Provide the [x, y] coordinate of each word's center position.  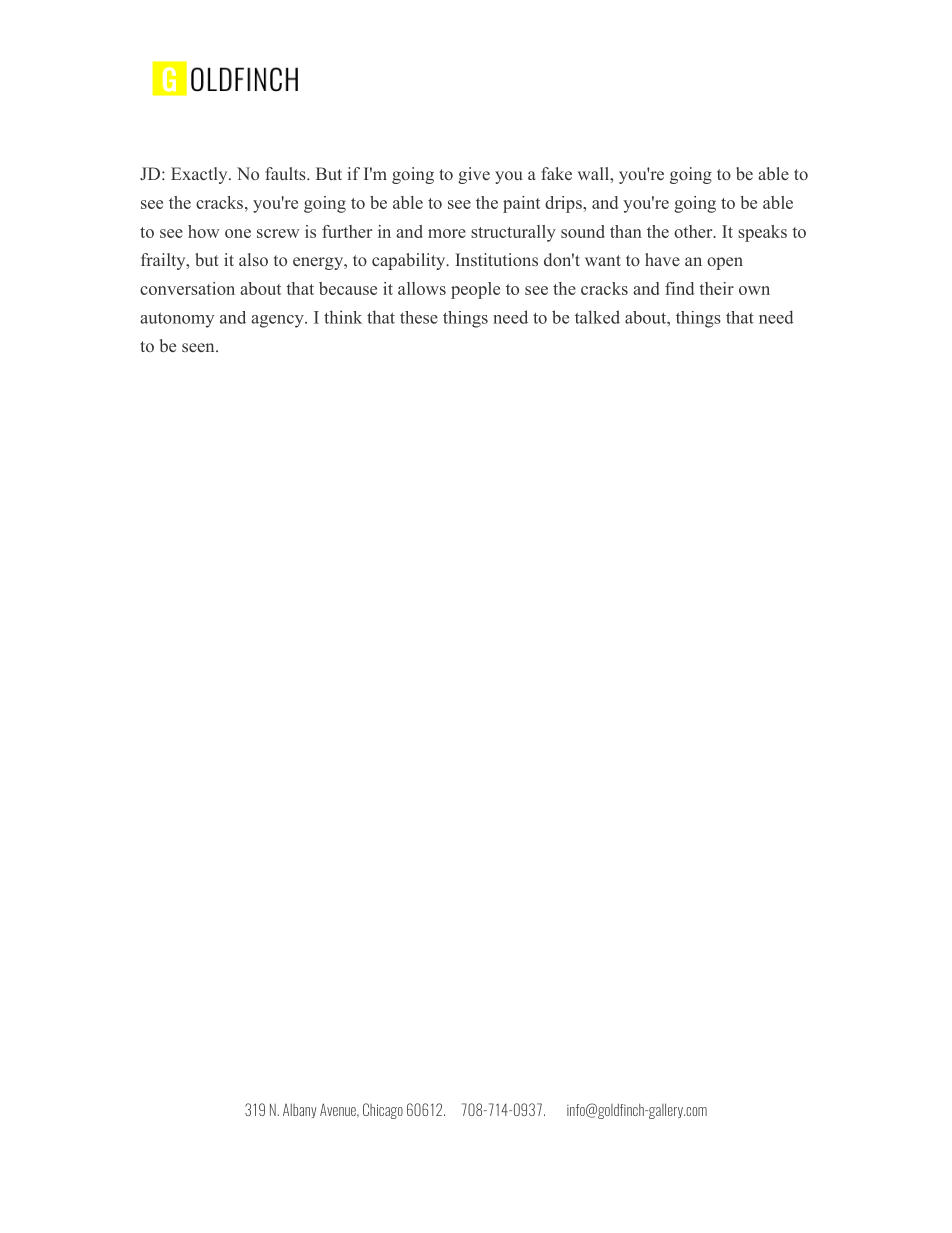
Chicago [383, 1111]
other [694, 231]
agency [278, 321]
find [679, 288]
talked [597, 317]
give [474, 175]
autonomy [177, 320]
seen [199, 347]
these [419, 317]
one [238, 233]
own [754, 290]
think [343, 317]
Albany [300, 1111]
